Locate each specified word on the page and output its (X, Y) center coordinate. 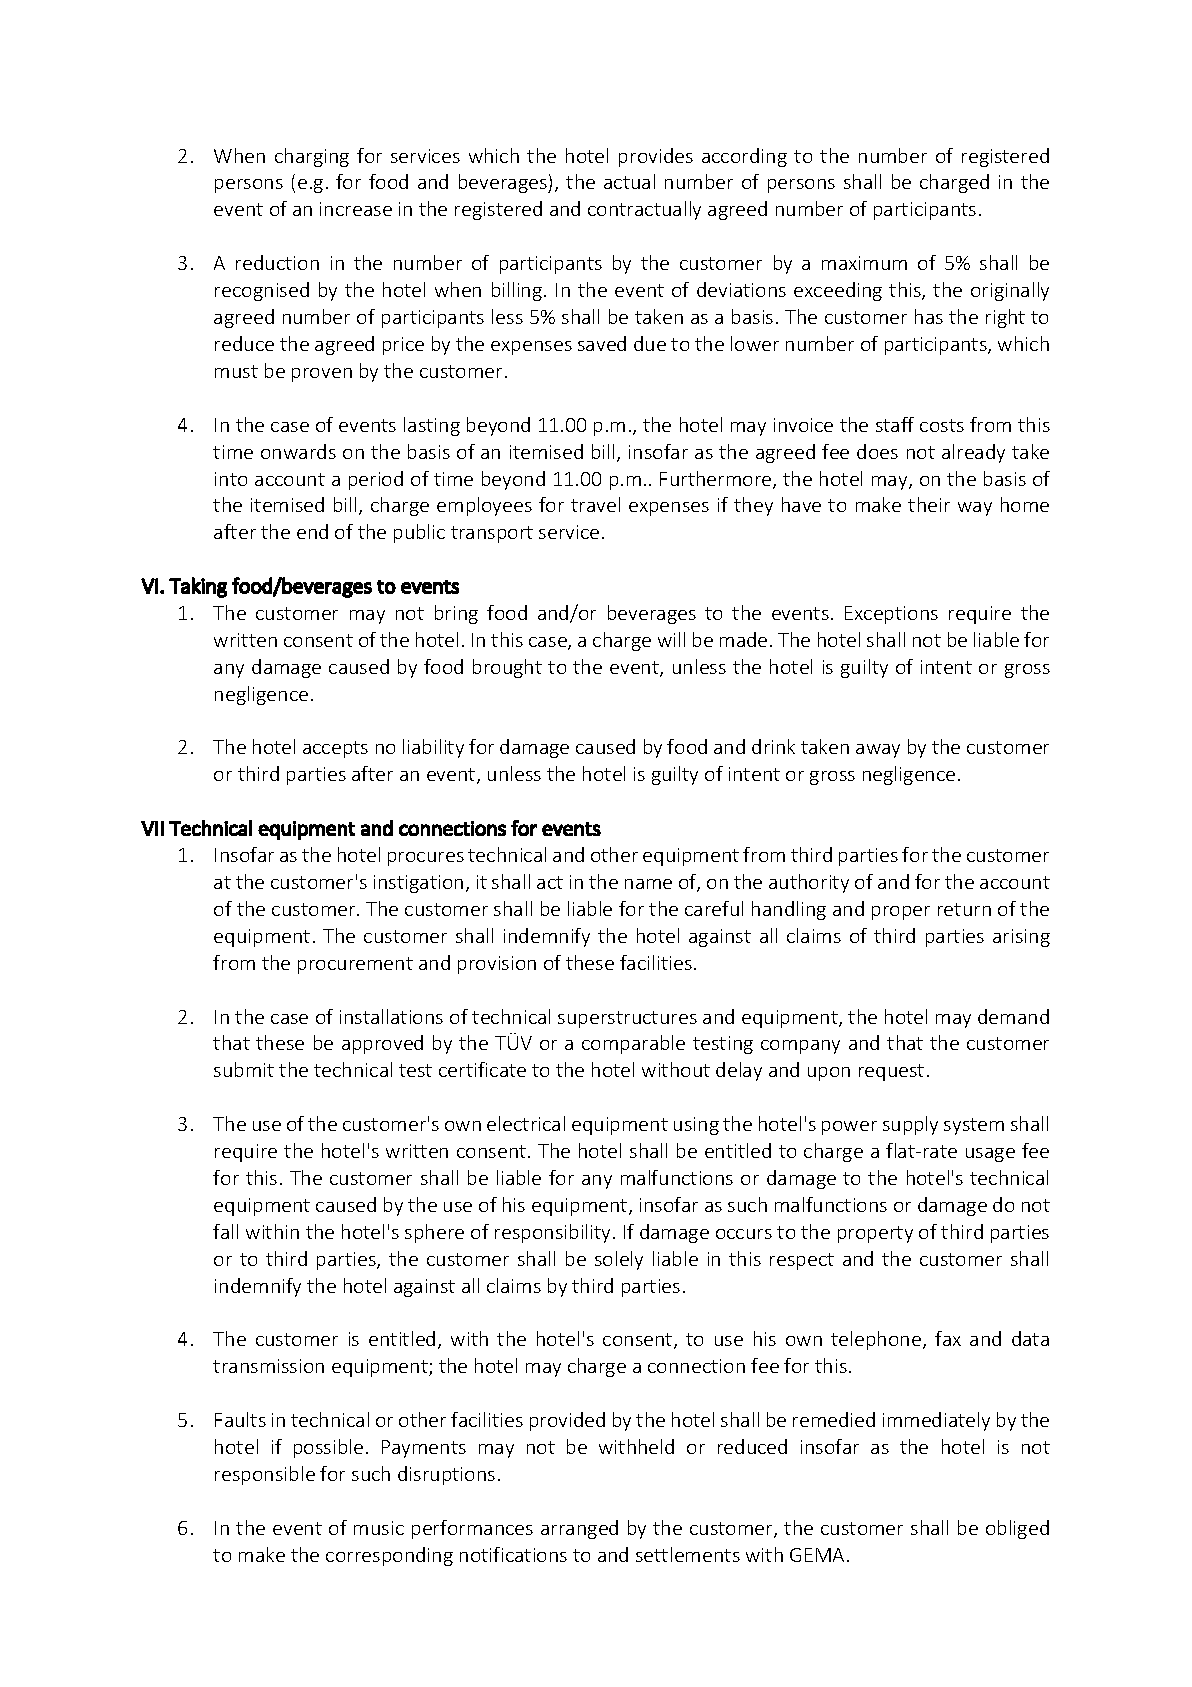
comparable (633, 1044)
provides (656, 157)
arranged (579, 1529)
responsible (265, 1475)
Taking (198, 587)
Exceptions (891, 615)
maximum (864, 263)
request (891, 1072)
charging (312, 157)
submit (244, 1069)
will (671, 639)
